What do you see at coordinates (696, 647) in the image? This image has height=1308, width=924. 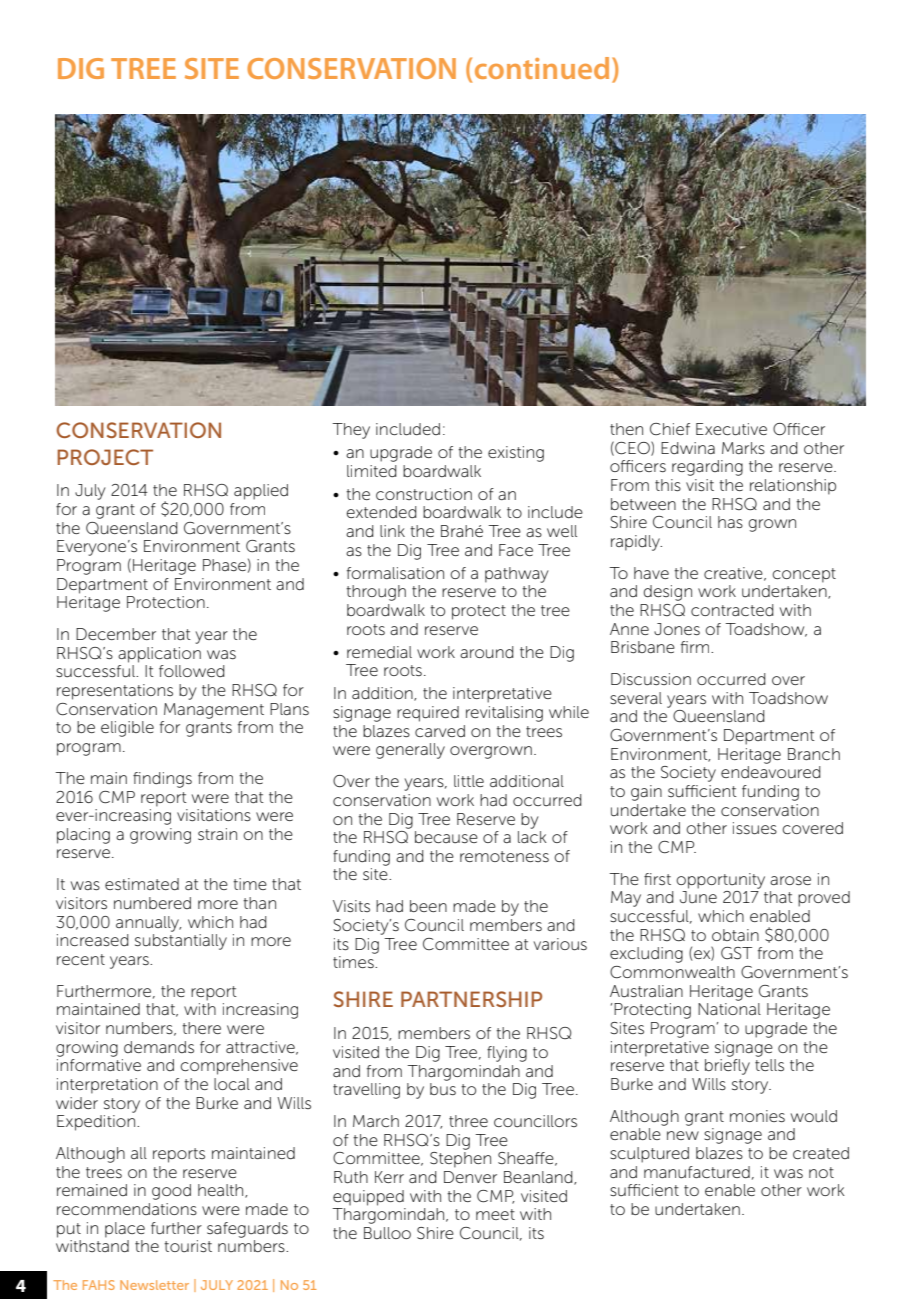 I see `firm` at bounding box center [696, 647].
